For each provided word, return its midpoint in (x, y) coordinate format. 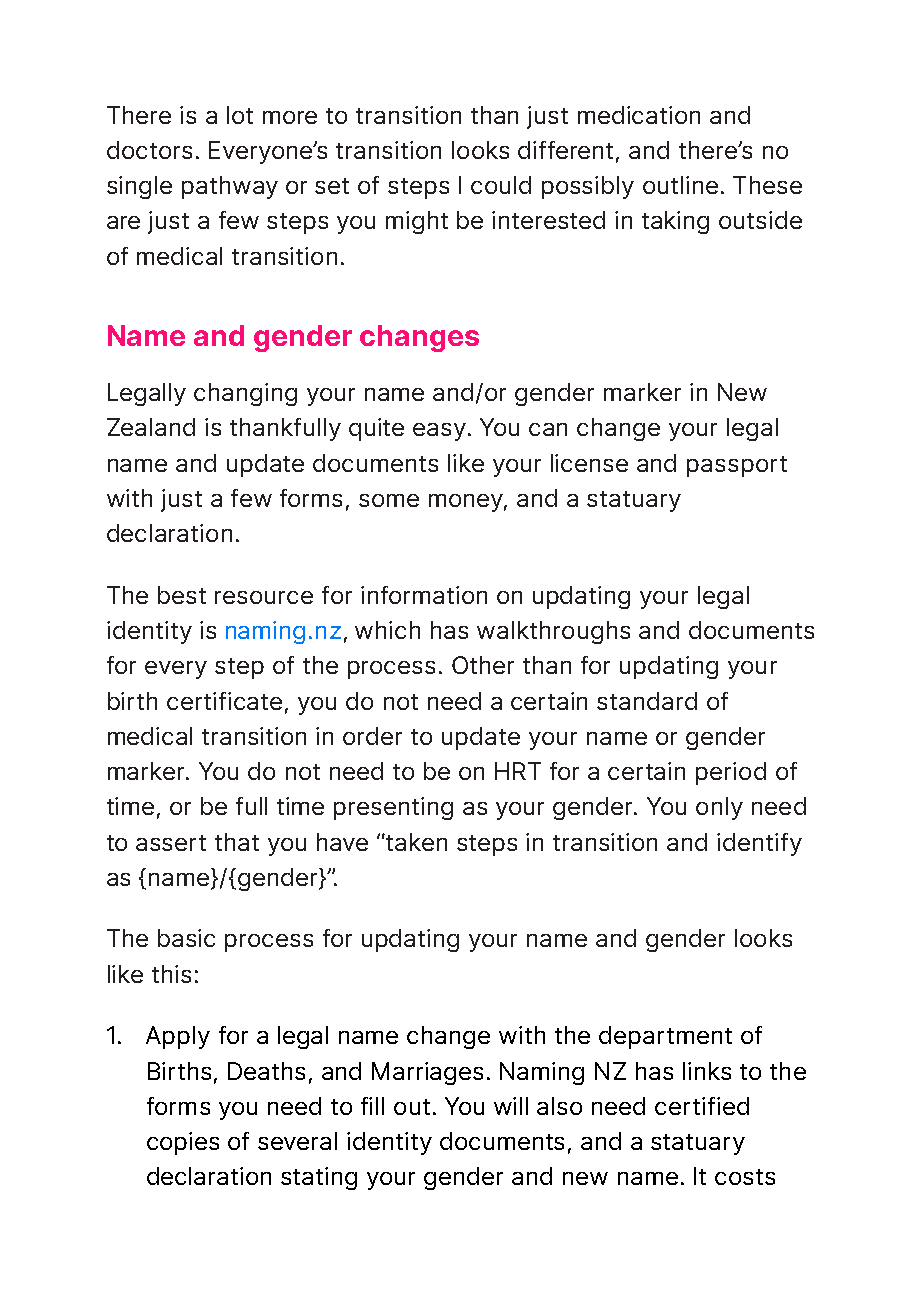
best (182, 595)
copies (183, 1143)
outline (680, 185)
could (501, 185)
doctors (149, 150)
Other (483, 665)
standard (647, 701)
